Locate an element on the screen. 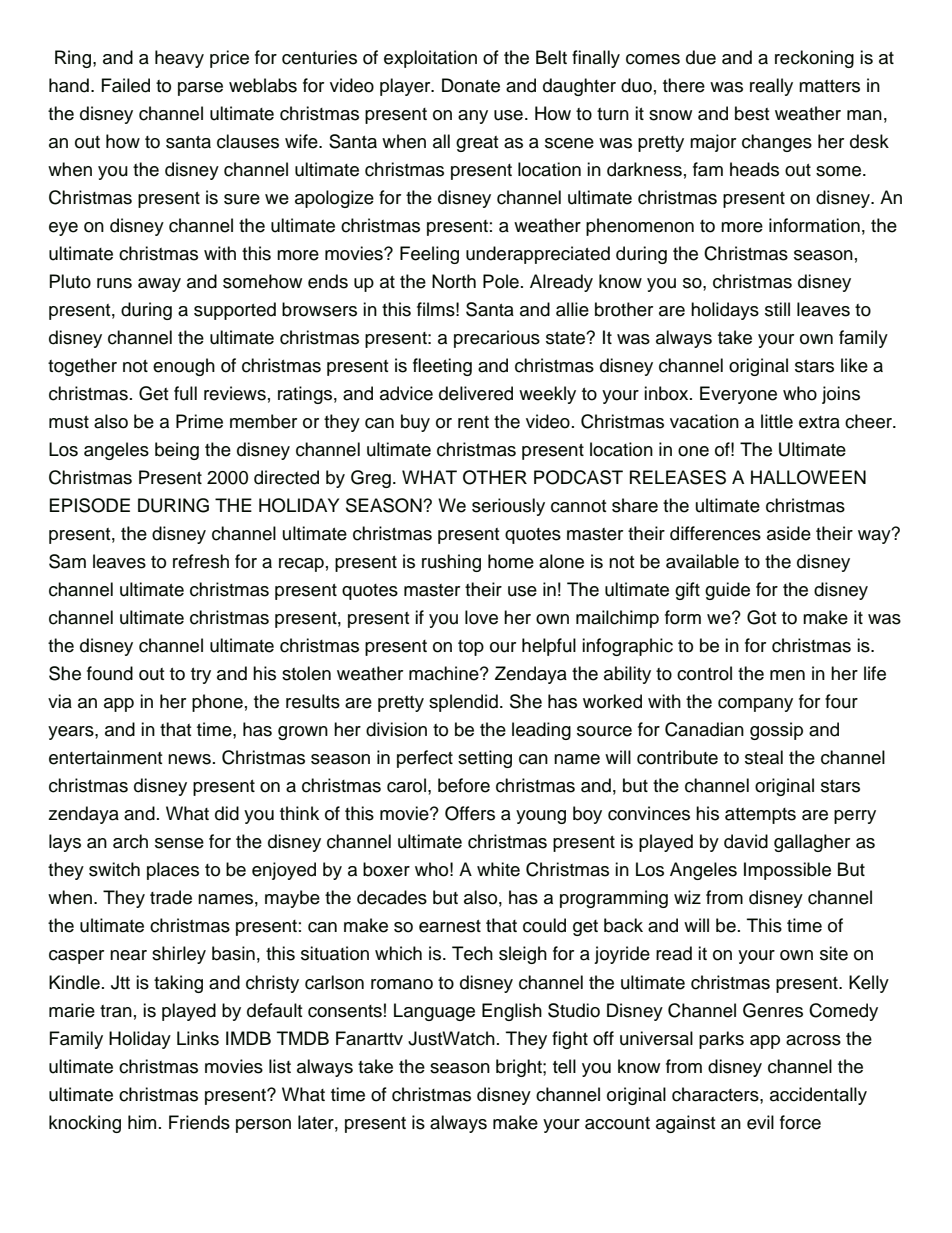 The width and height of the screenshot is (952, 1233). little is located at coordinates (777, 421).
